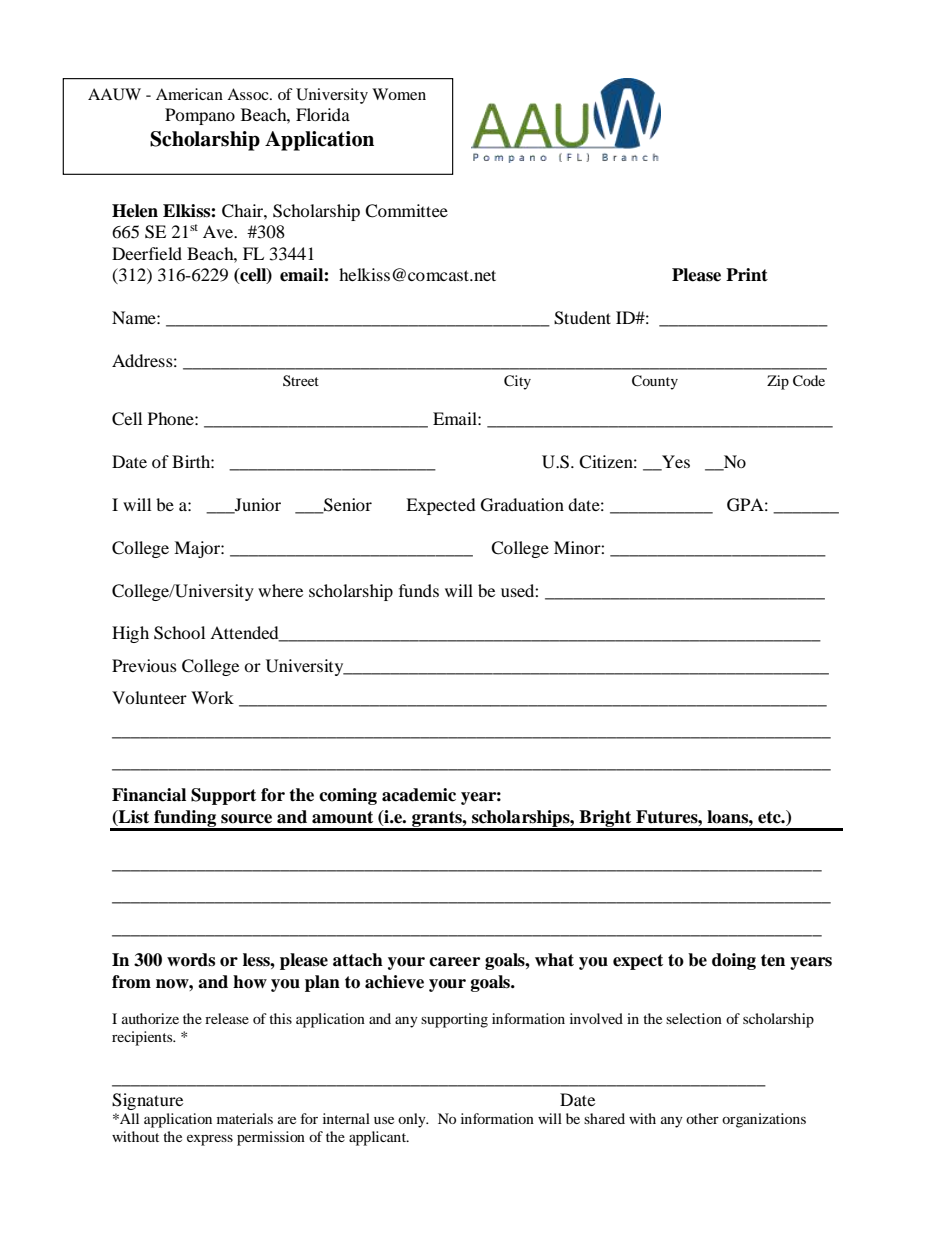 The height and width of the screenshot is (1233, 952). What do you see at coordinates (189, 94) in the screenshot?
I see `American` at bounding box center [189, 94].
